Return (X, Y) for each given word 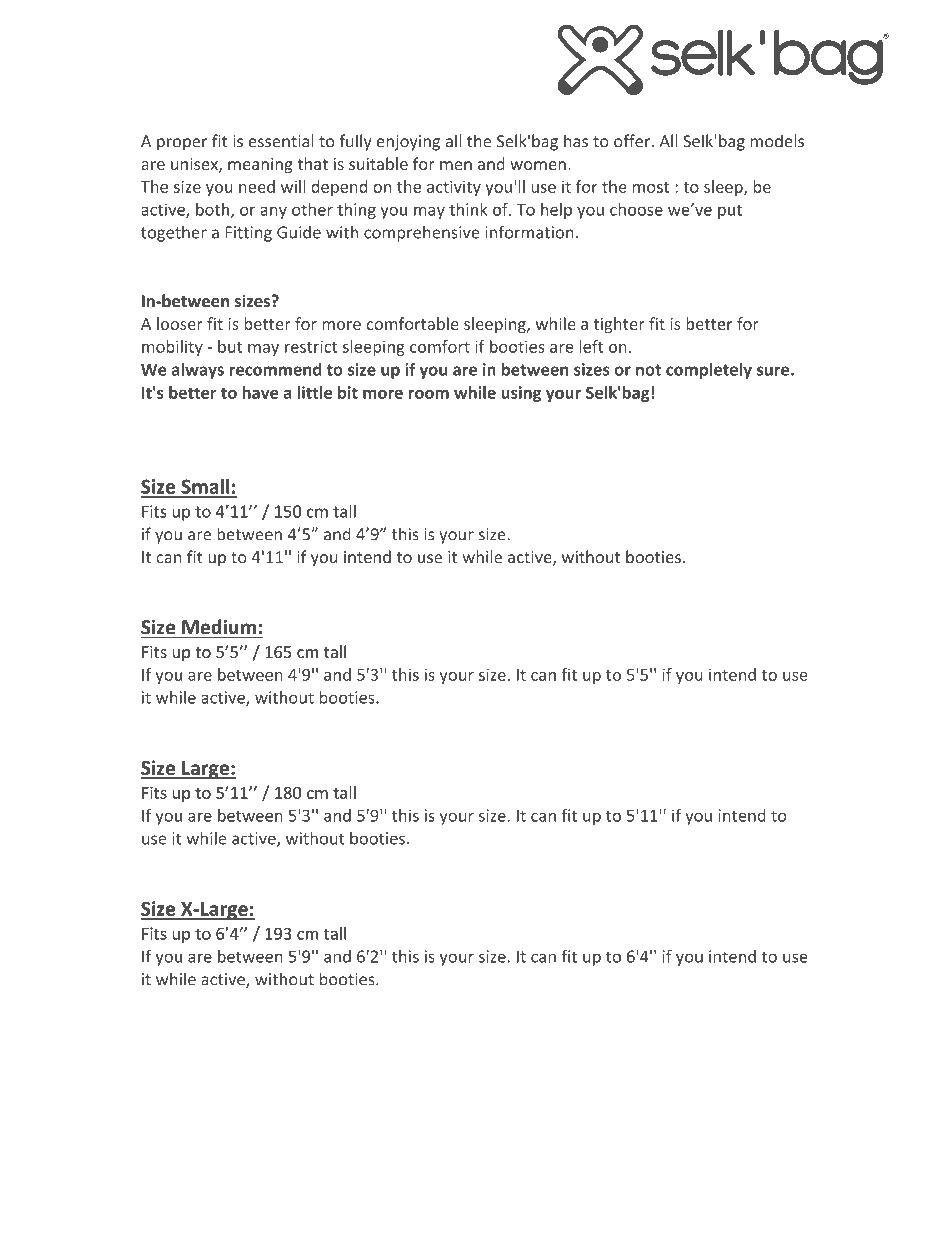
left (591, 346)
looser (180, 323)
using (521, 394)
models (777, 141)
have (260, 392)
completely (709, 371)
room (429, 394)
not (648, 370)
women (538, 165)
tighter (619, 325)
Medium (219, 626)
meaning (260, 166)
